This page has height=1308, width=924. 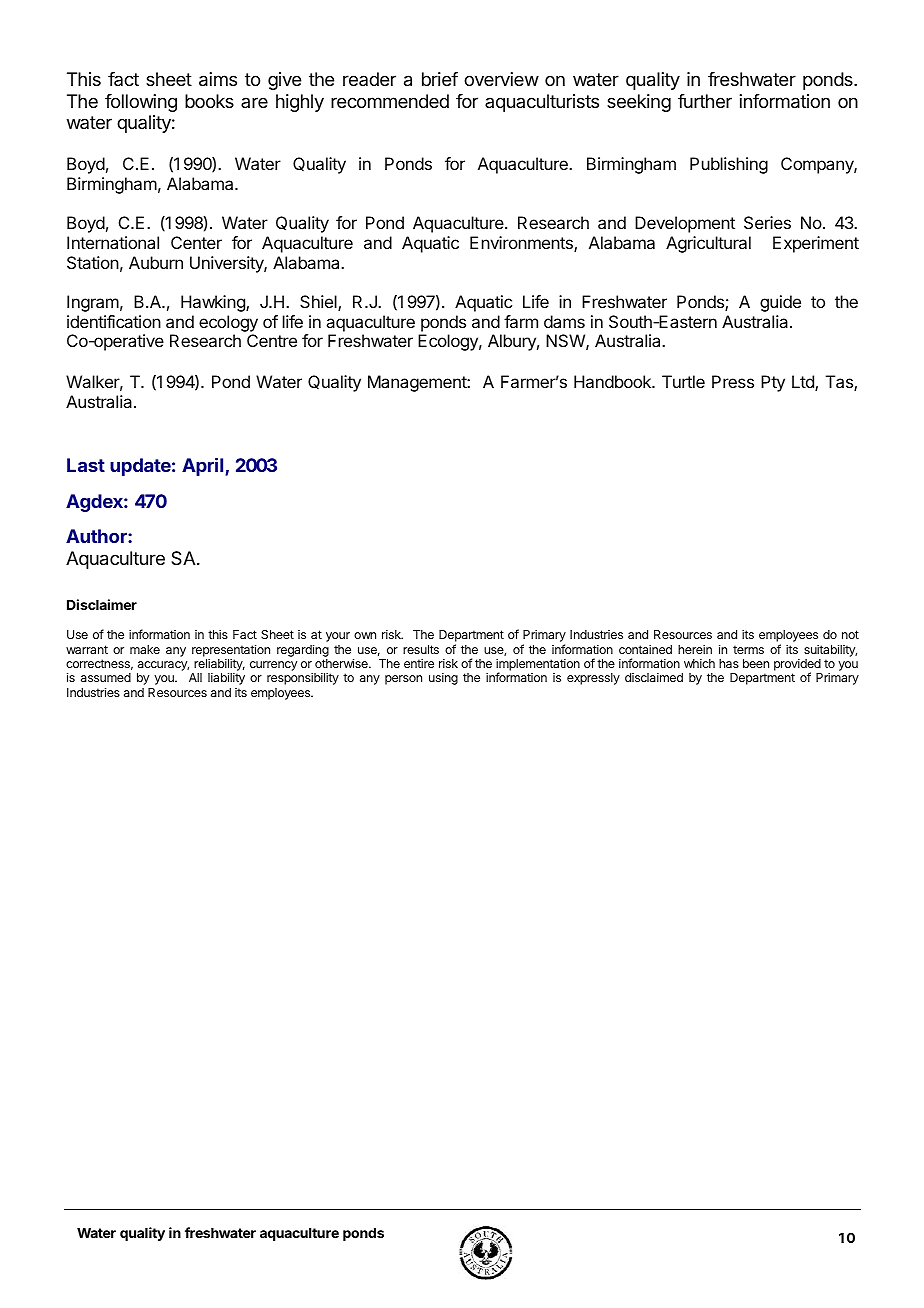 I want to click on Author, so click(x=97, y=536).
